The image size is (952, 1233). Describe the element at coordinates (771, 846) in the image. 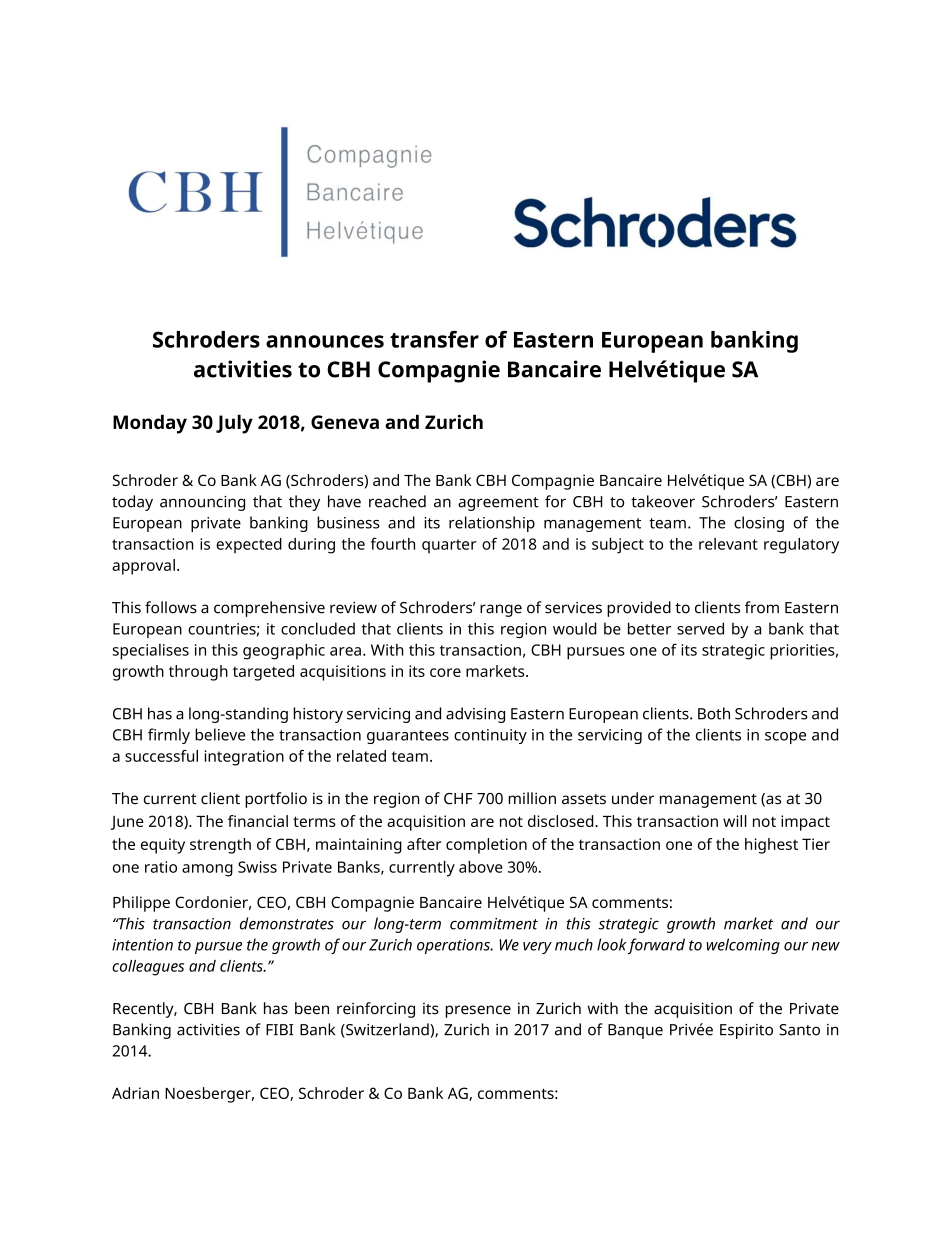

I see `highest` at that location.
